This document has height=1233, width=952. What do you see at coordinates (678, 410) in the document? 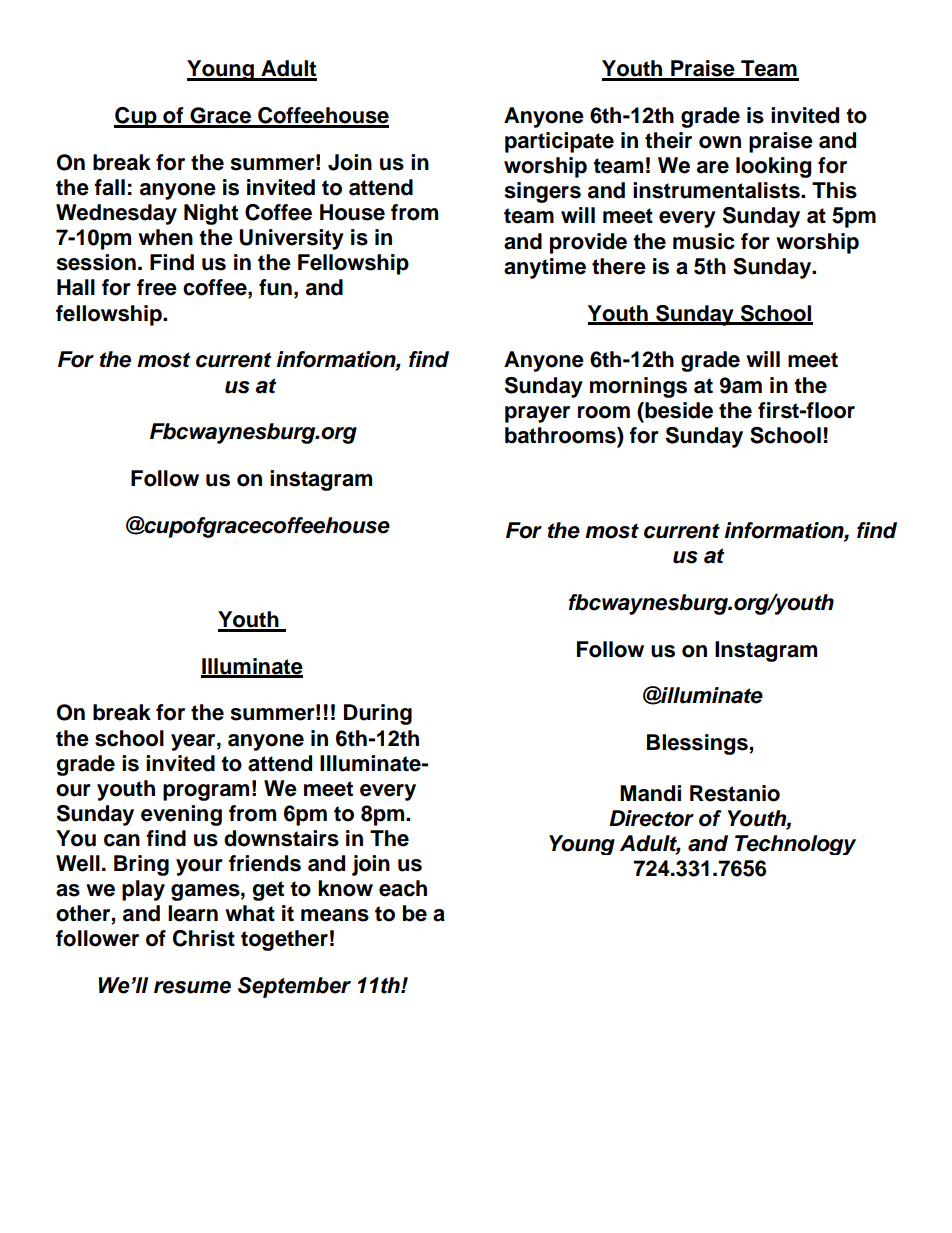
I see `beside` at bounding box center [678, 410].
